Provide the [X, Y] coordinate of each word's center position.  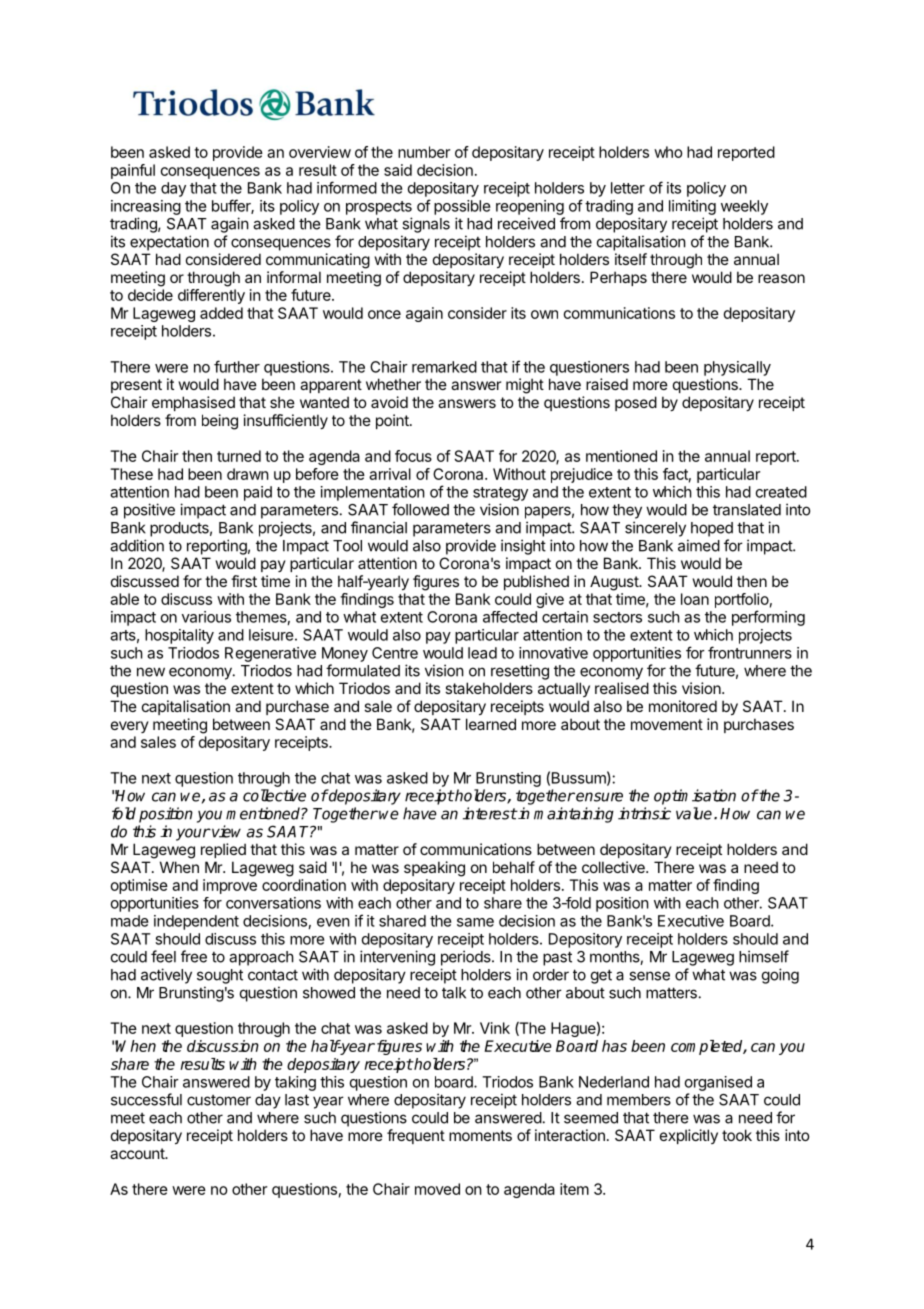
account [138, 1153]
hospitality [179, 636]
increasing [146, 207]
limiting [692, 207]
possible [462, 207]
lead [482, 653]
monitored [683, 706]
